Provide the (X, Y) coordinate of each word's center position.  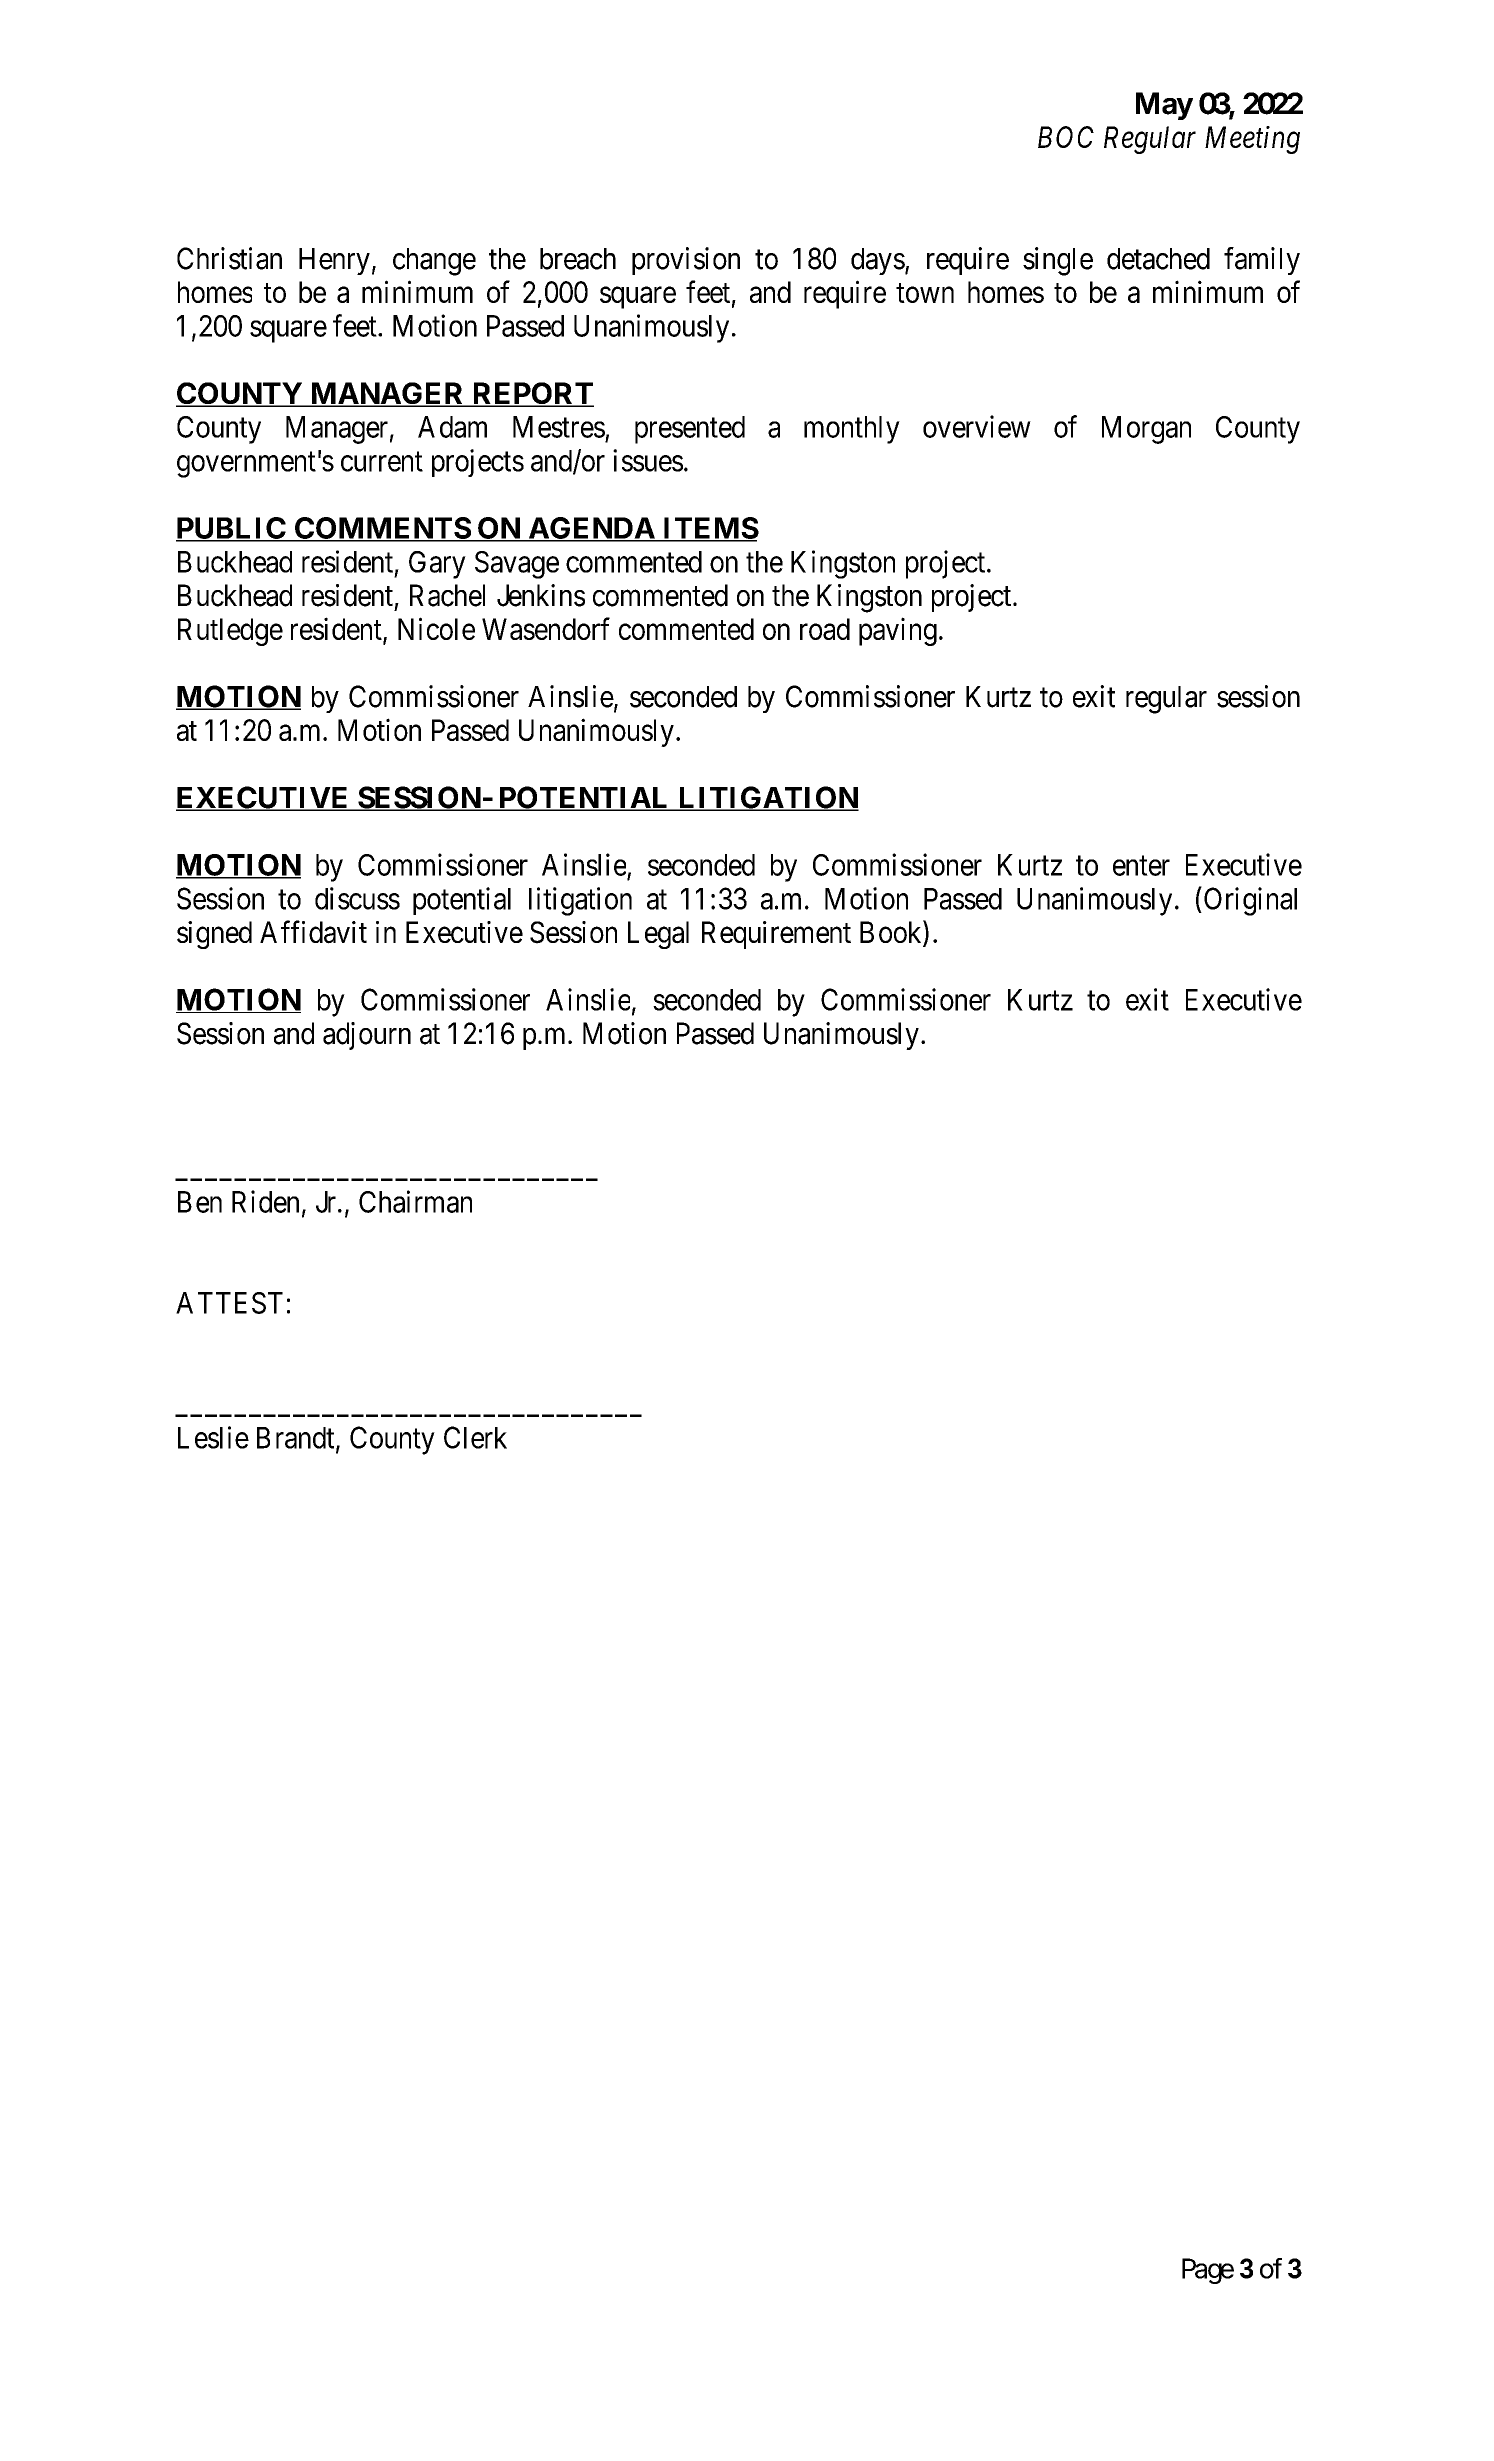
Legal (658, 935)
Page (1208, 2271)
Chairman (415, 1201)
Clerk (475, 1437)
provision (686, 261)
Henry (334, 261)
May (1164, 106)
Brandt (297, 1439)
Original (1250, 901)
